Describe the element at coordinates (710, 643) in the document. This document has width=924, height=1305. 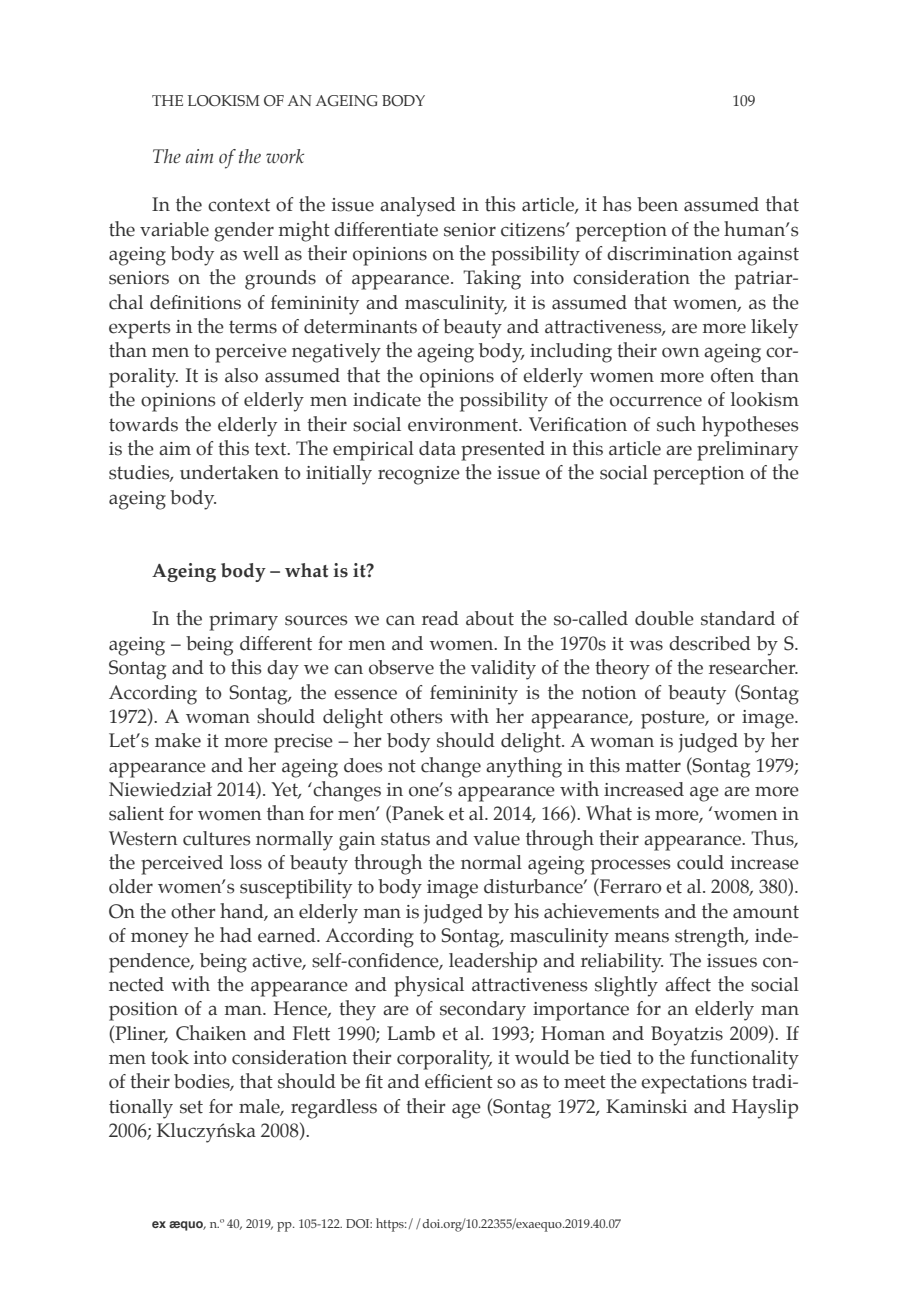
I see `described` at that location.
